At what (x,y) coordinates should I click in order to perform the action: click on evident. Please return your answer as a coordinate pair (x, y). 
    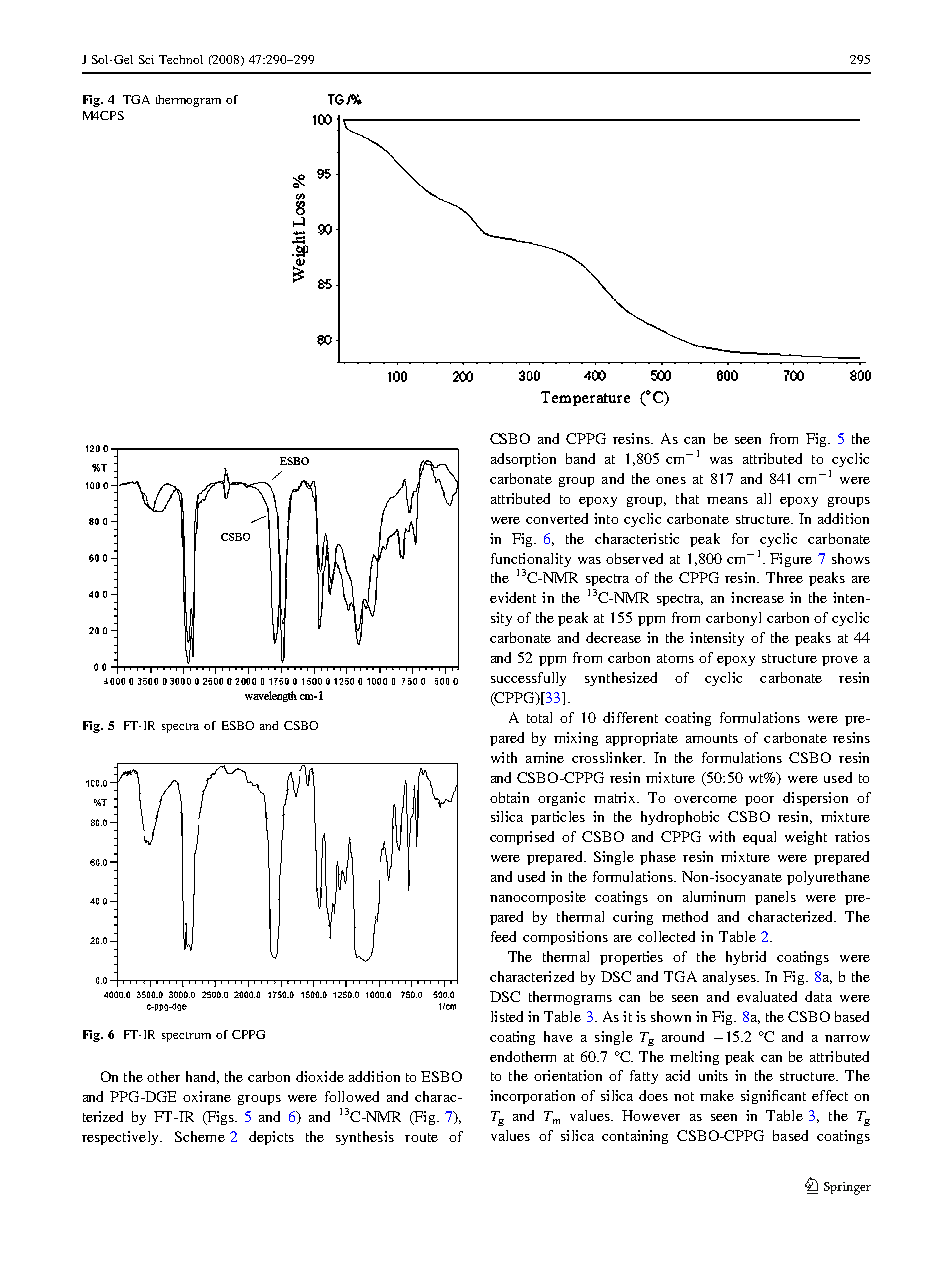
    Looking at the image, I should click on (513, 597).
